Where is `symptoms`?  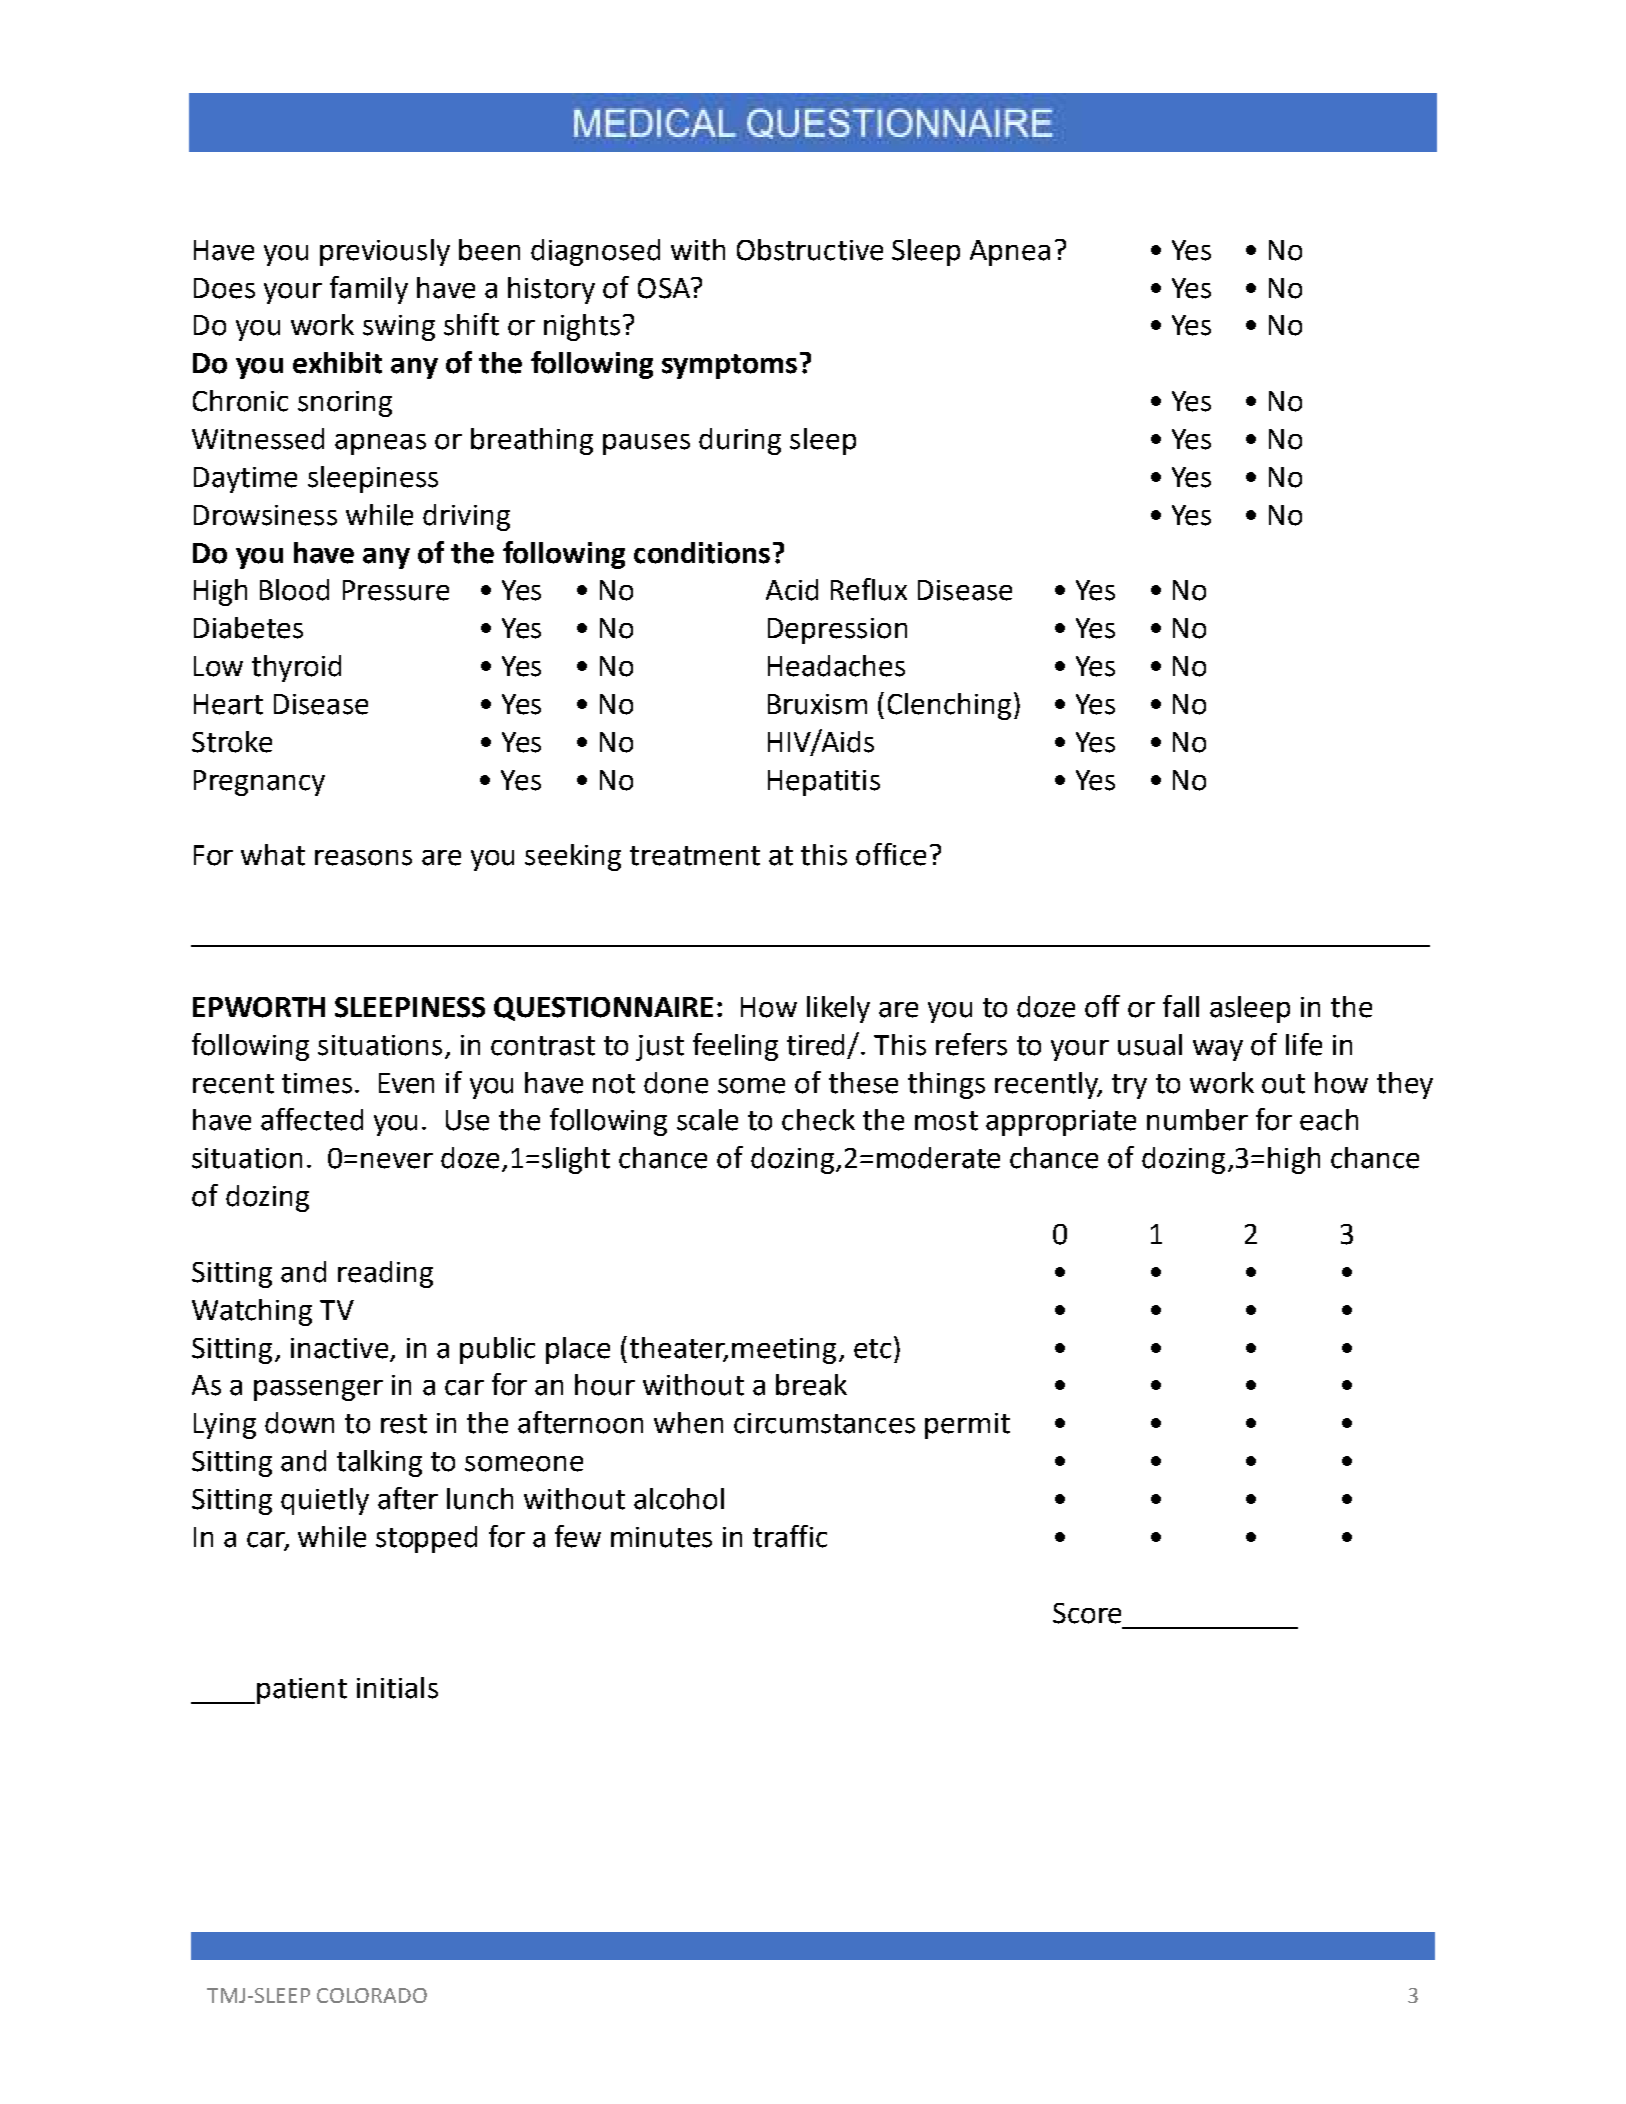 symptoms is located at coordinates (729, 366).
